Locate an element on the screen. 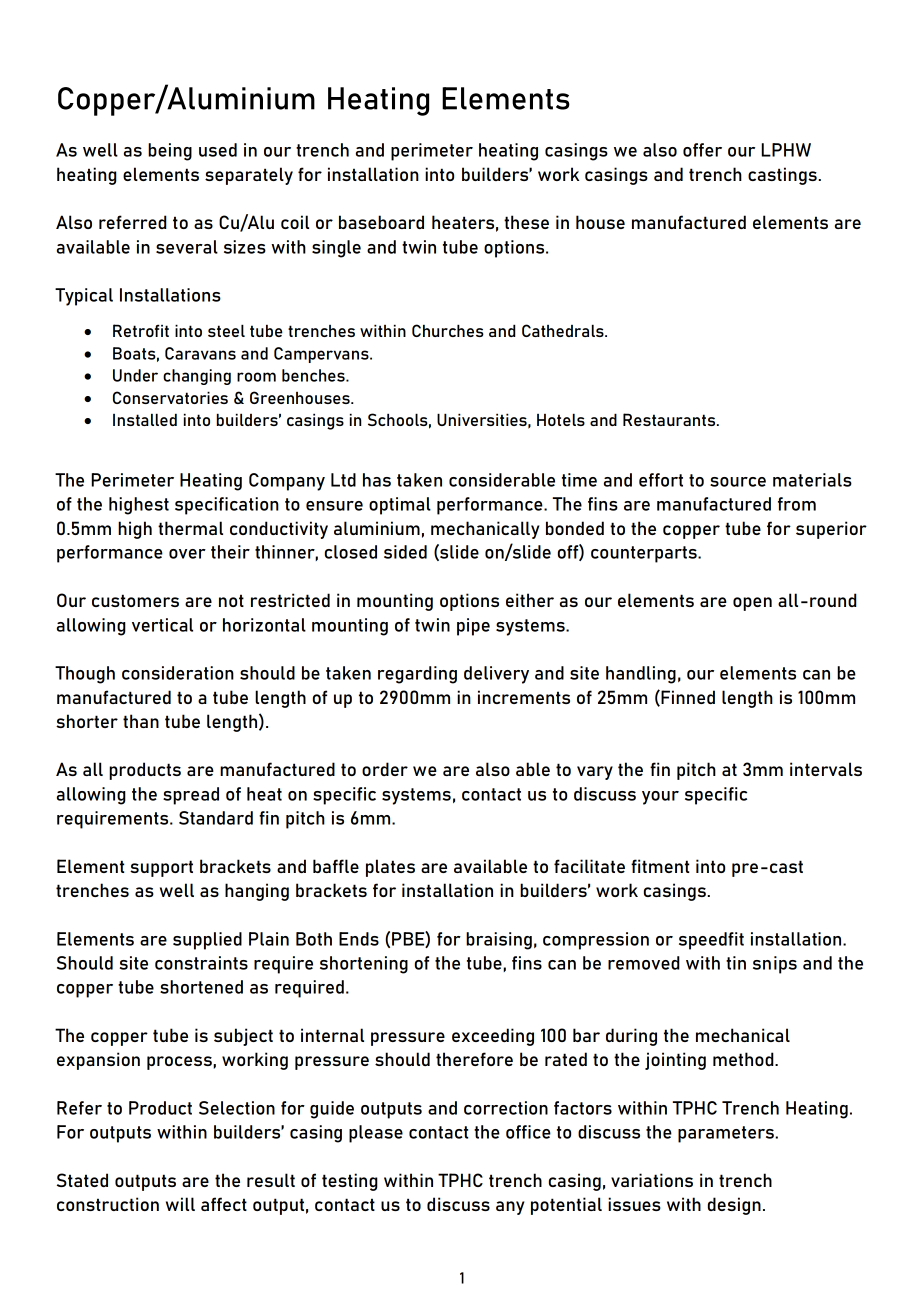 This screenshot has width=924, height=1308. design is located at coordinates (734, 1206).
